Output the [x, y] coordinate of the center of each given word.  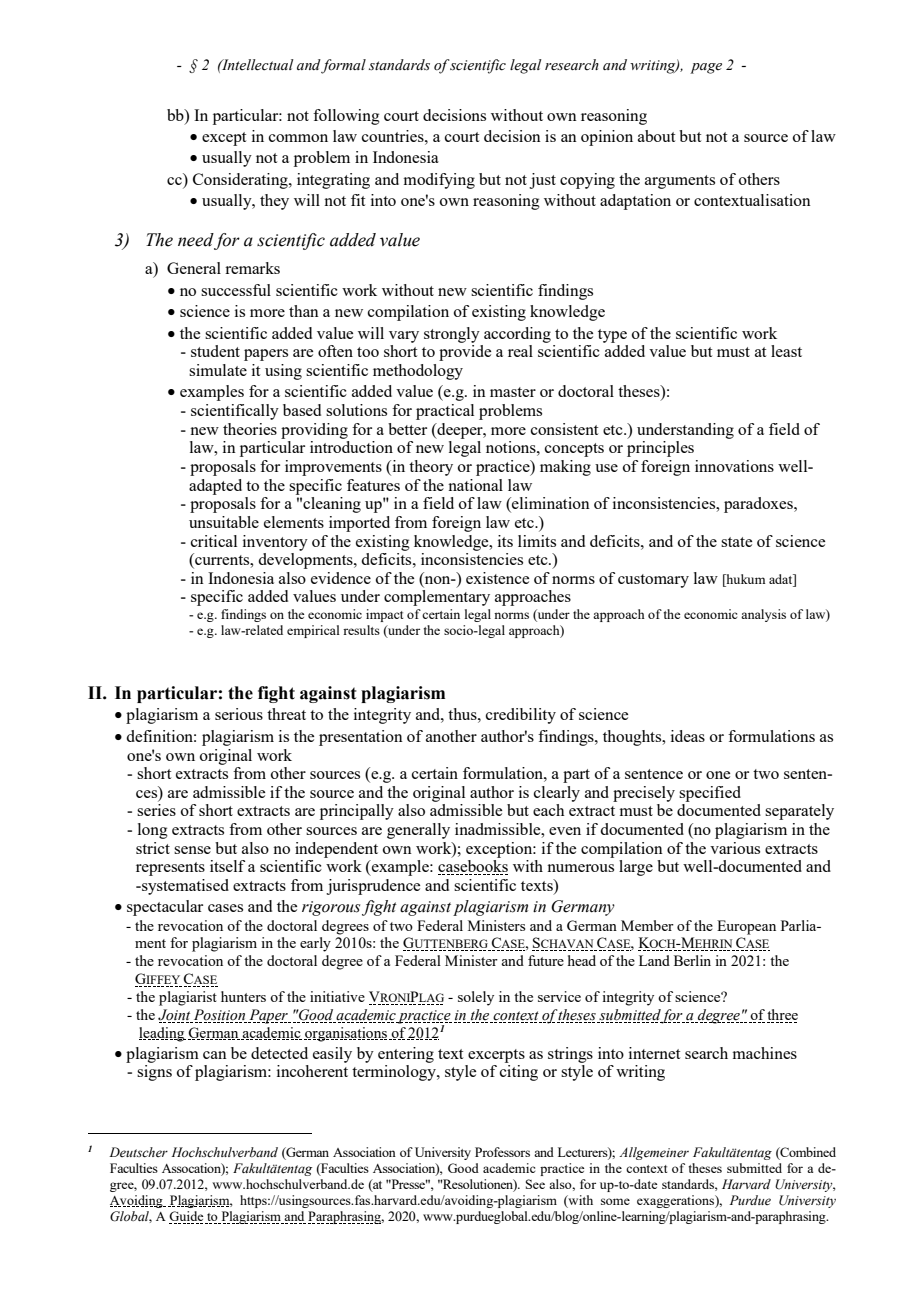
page [706, 68]
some [615, 1201]
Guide [187, 1217]
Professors [502, 1152]
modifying [439, 181]
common [298, 138]
